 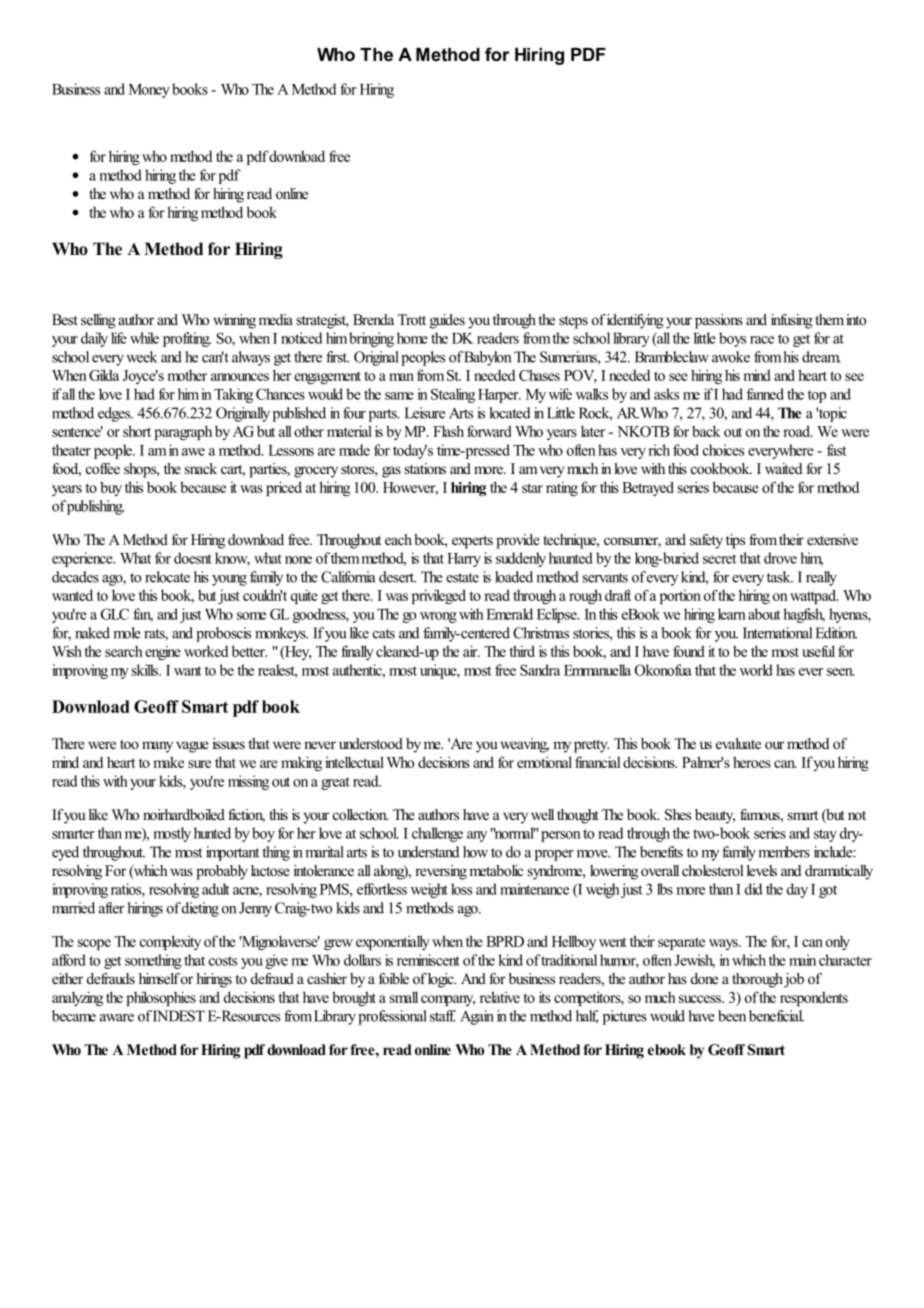 What do you see at coordinates (477, 1017) in the screenshot?
I see `Again` at bounding box center [477, 1017].
